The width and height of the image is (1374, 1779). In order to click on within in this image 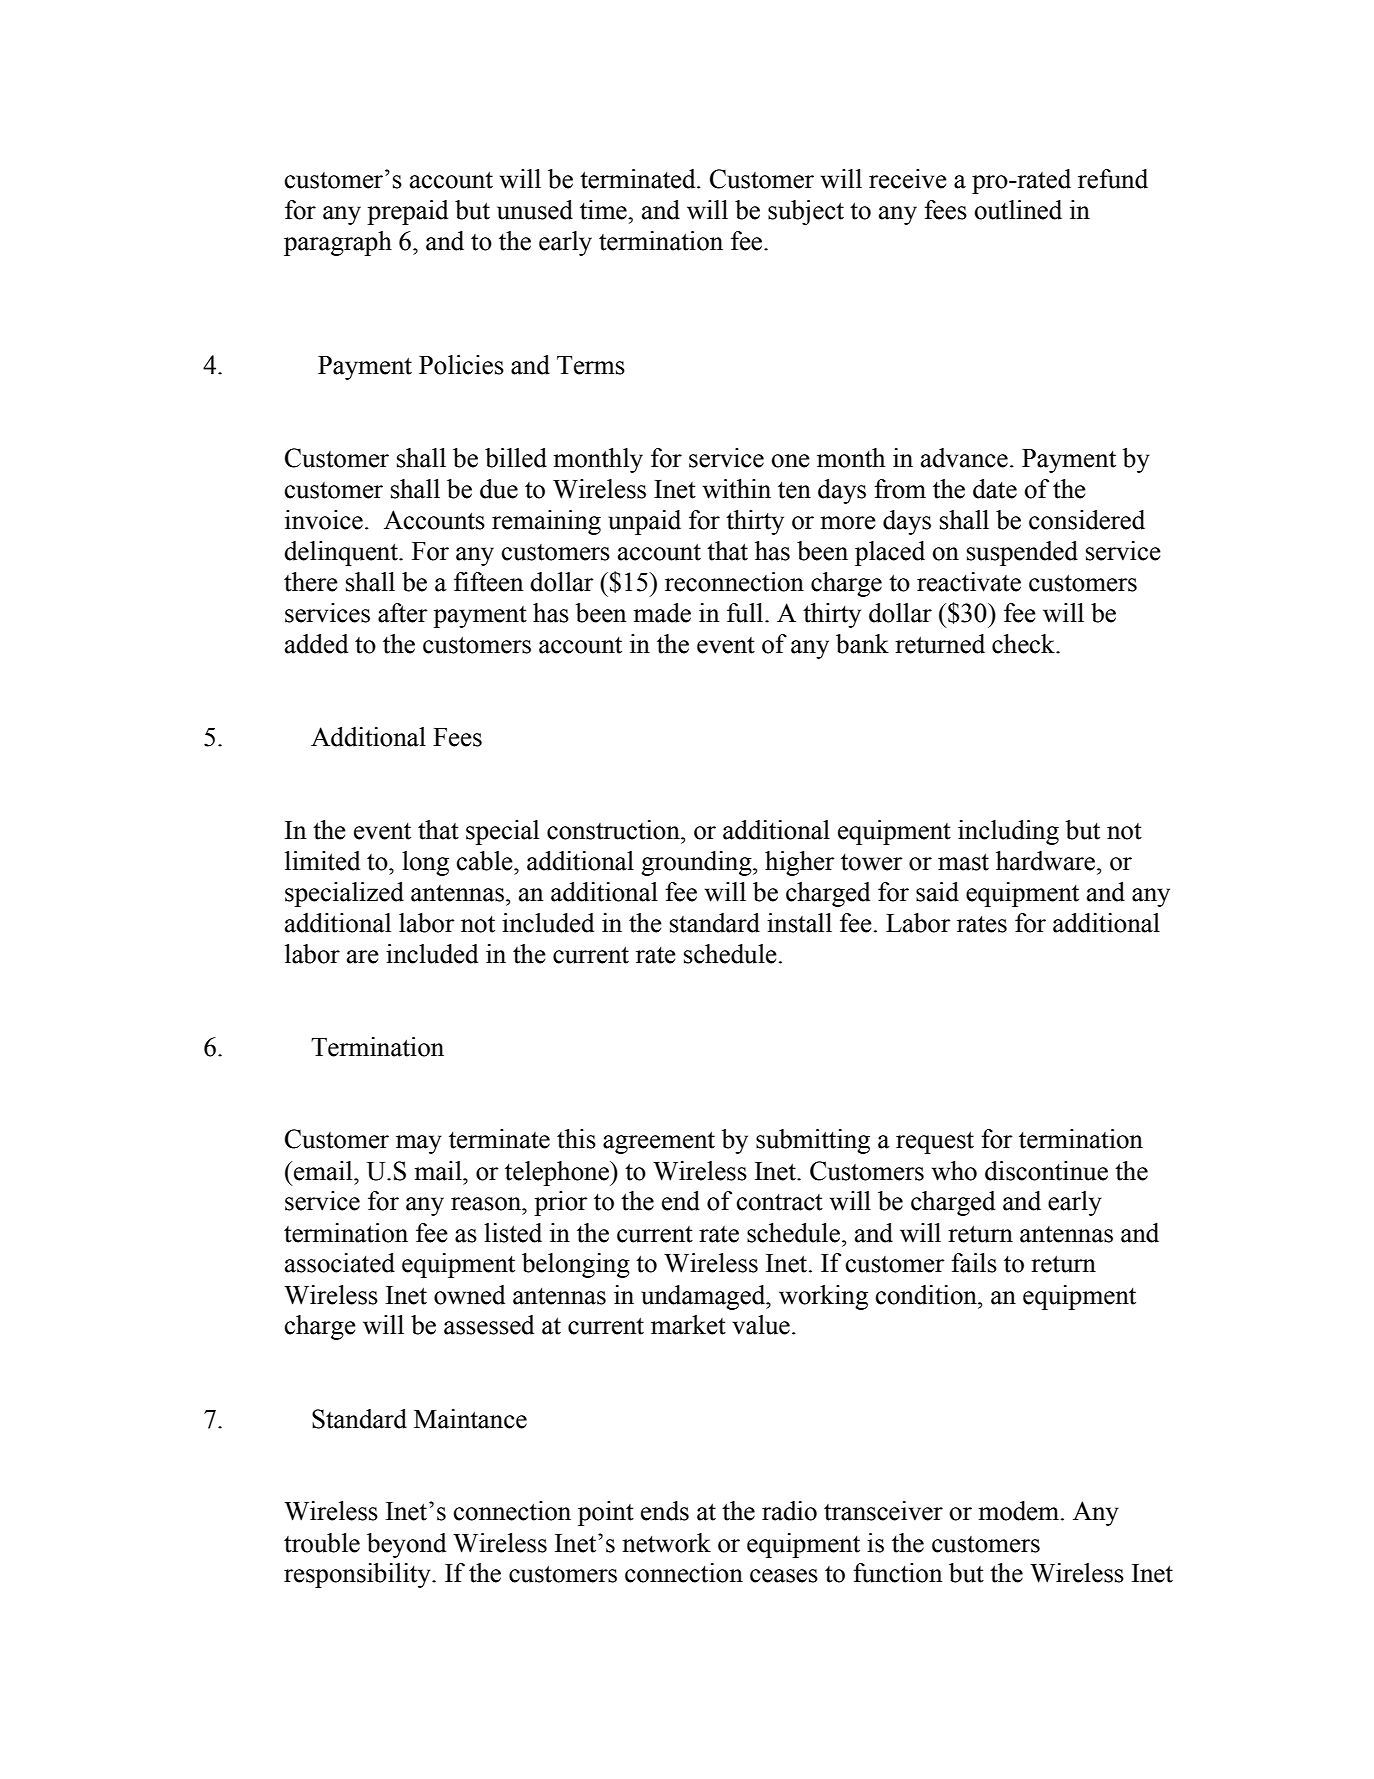, I will do `click(737, 489)`.
